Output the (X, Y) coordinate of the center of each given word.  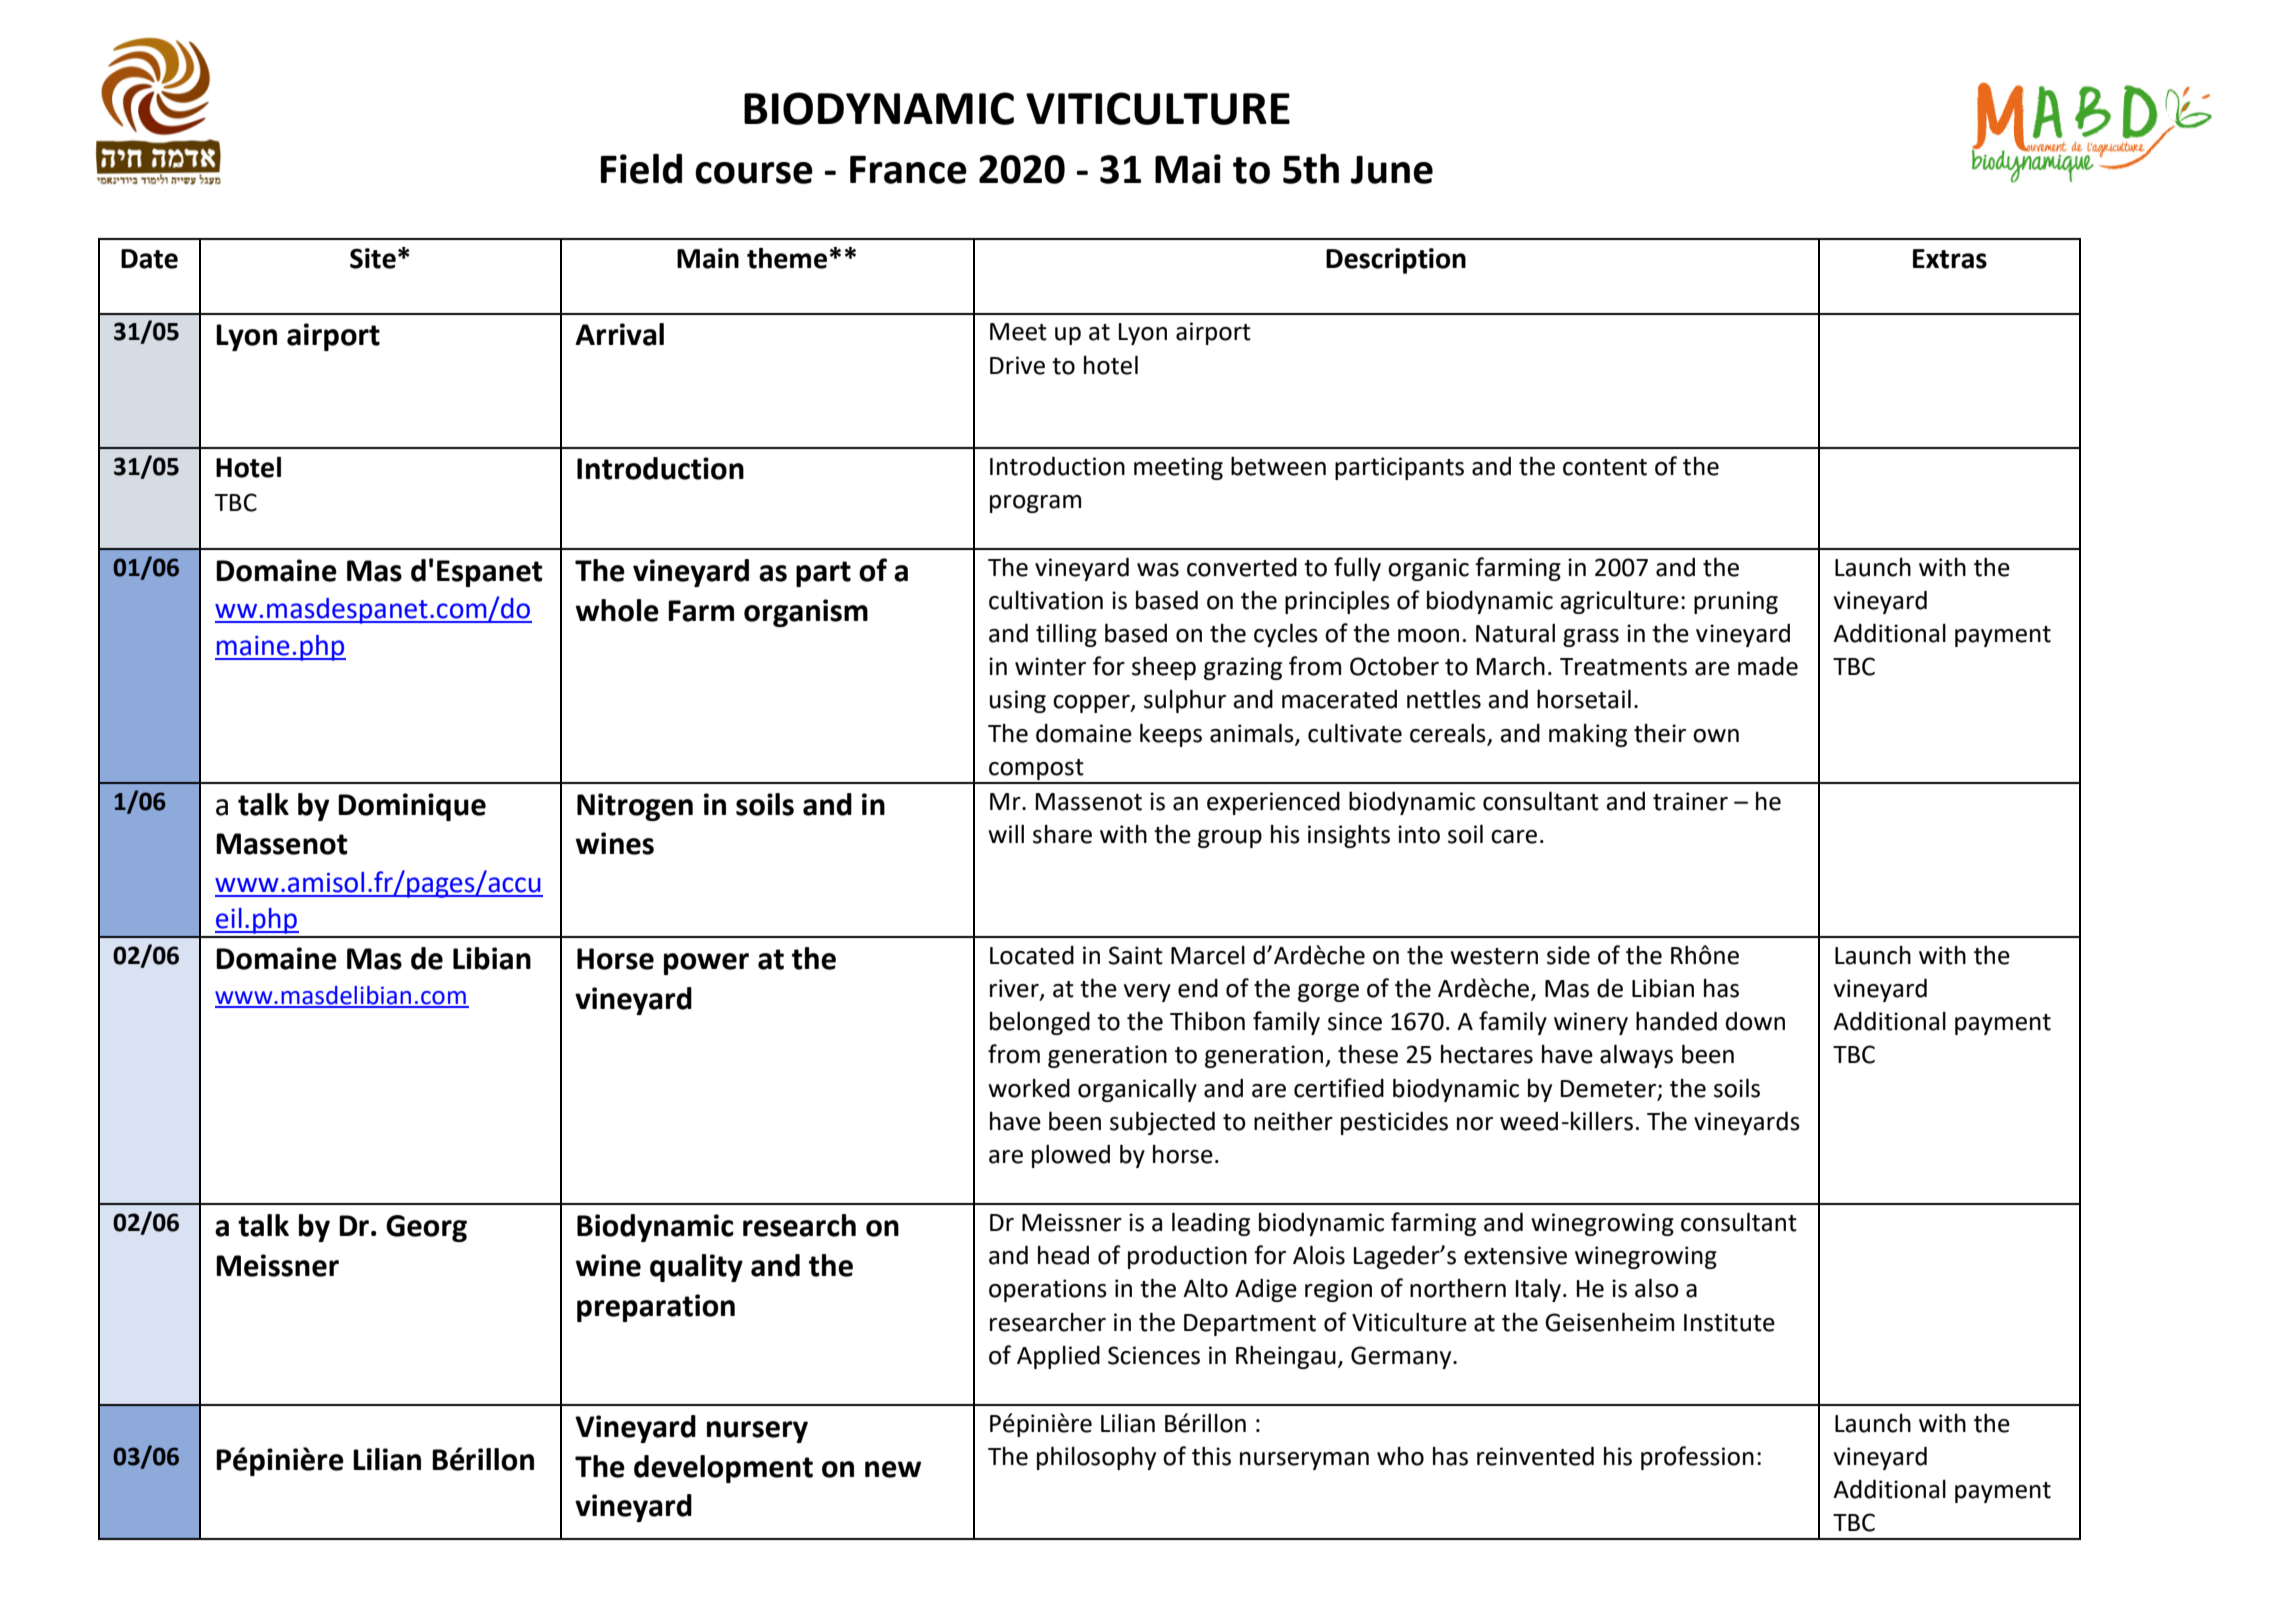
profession (1697, 1458)
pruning (1736, 602)
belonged (1040, 1023)
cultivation (1046, 600)
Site (373, 258)
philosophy (1096, 1458)
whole (617, 610)
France (908, 170)
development (723, 1469)
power (706, 964)
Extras (1950, 259)
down (1755, 1021)
